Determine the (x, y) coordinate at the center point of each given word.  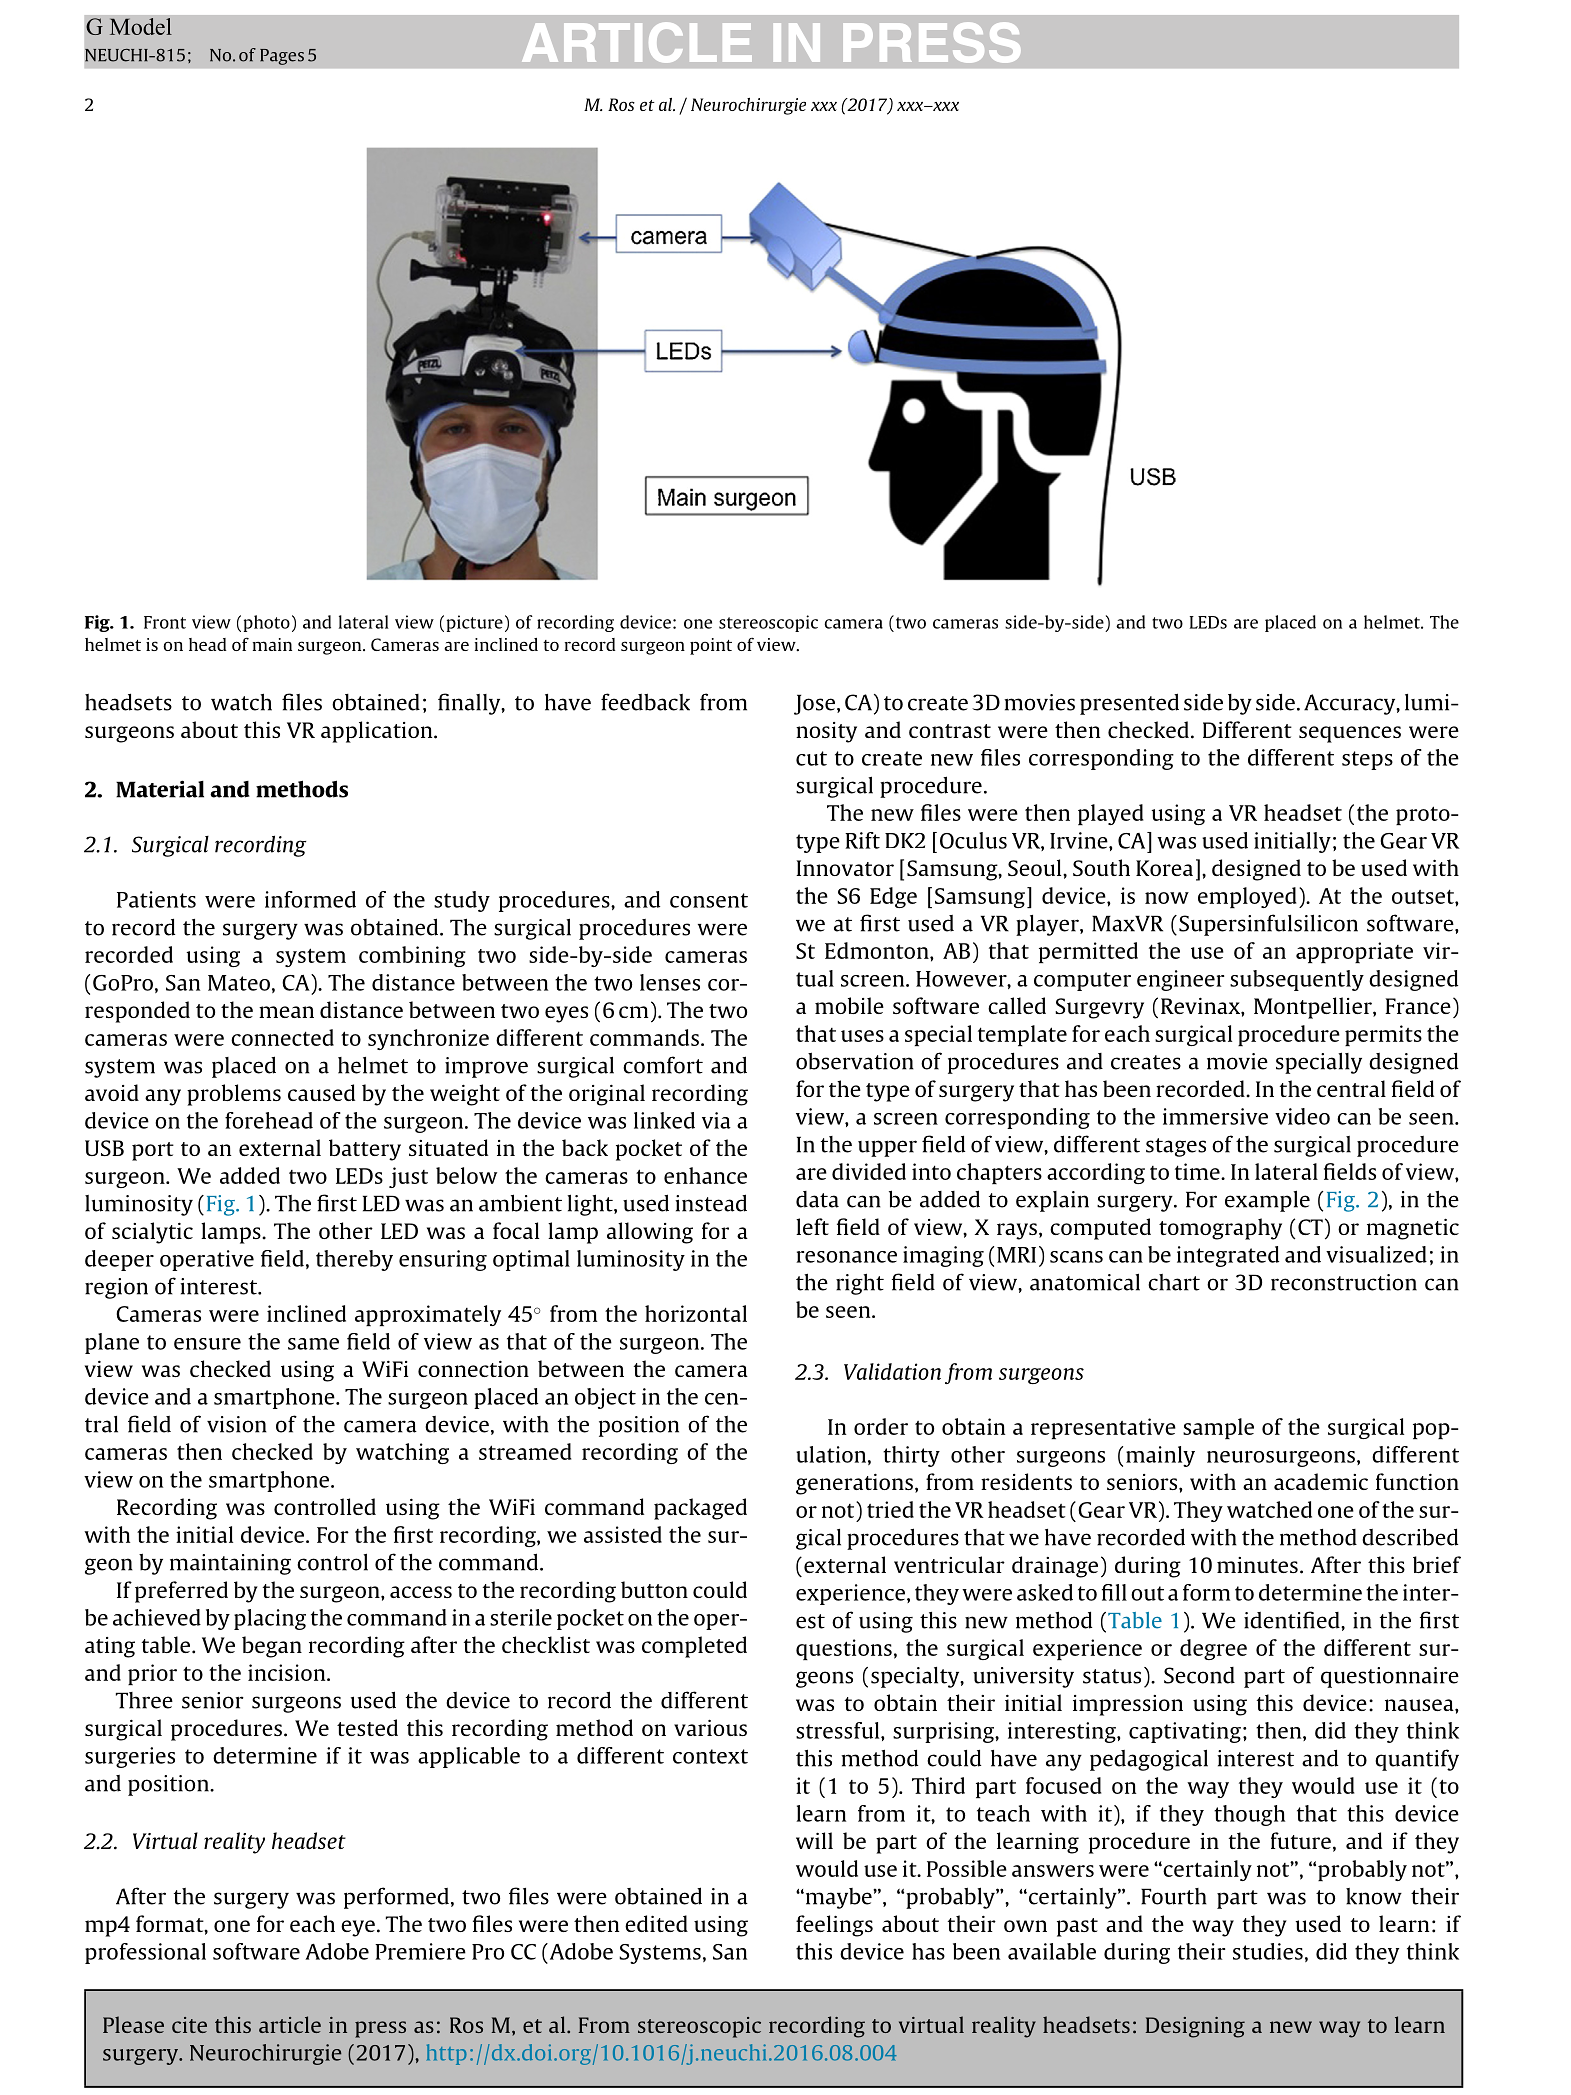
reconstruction (1344, 1282)
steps (1367, 760)
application (378, 732)
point (711, 646)
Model (141, 26)
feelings (834, 1926)
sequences (1350, 734)
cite (189, 2025)
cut (811, 758)
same (313, 1344)
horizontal (696, 1313)
